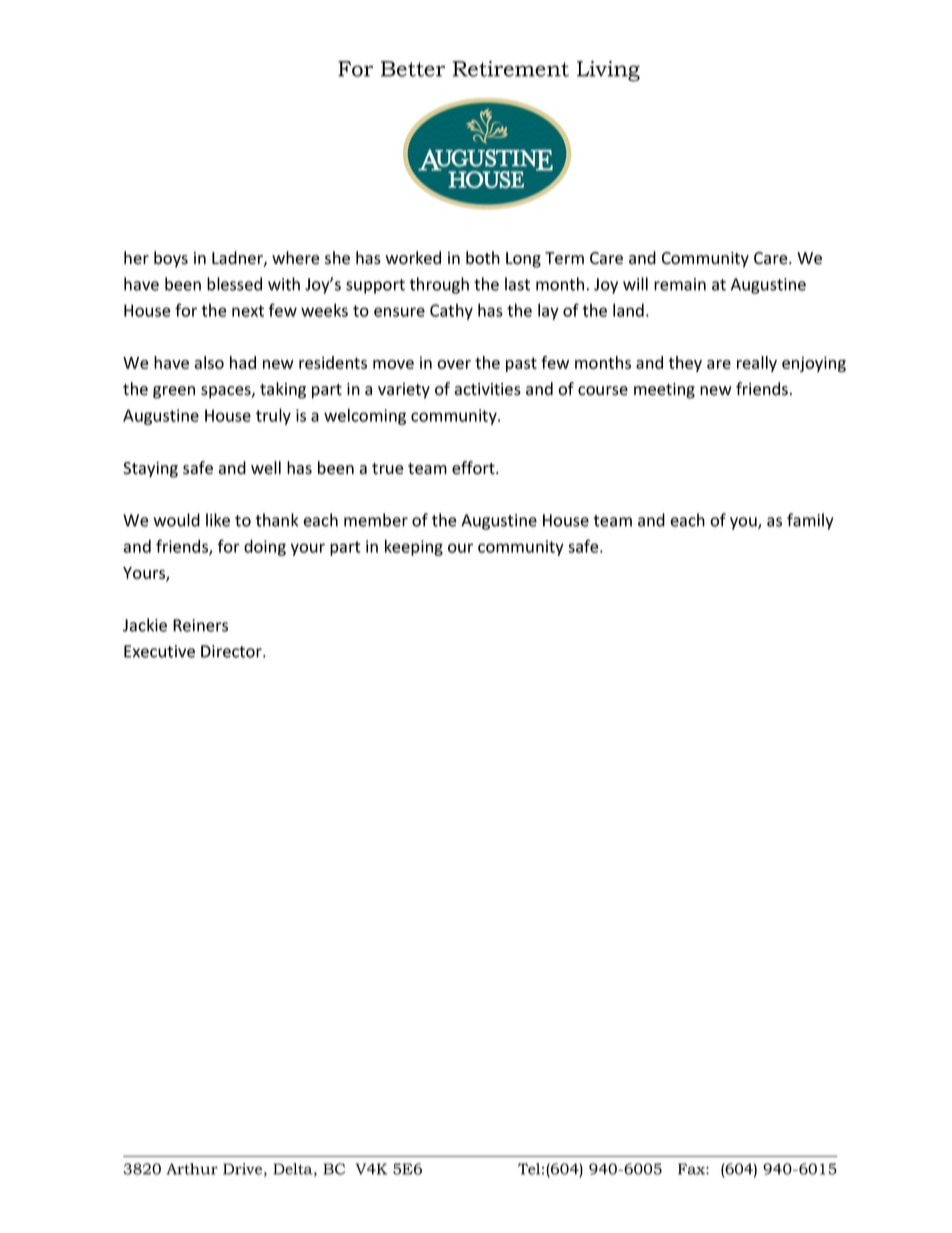  What do you see at coordinates (192, 1169) in the document?
I see `Arthur` at bounding box center [192, 1169].
